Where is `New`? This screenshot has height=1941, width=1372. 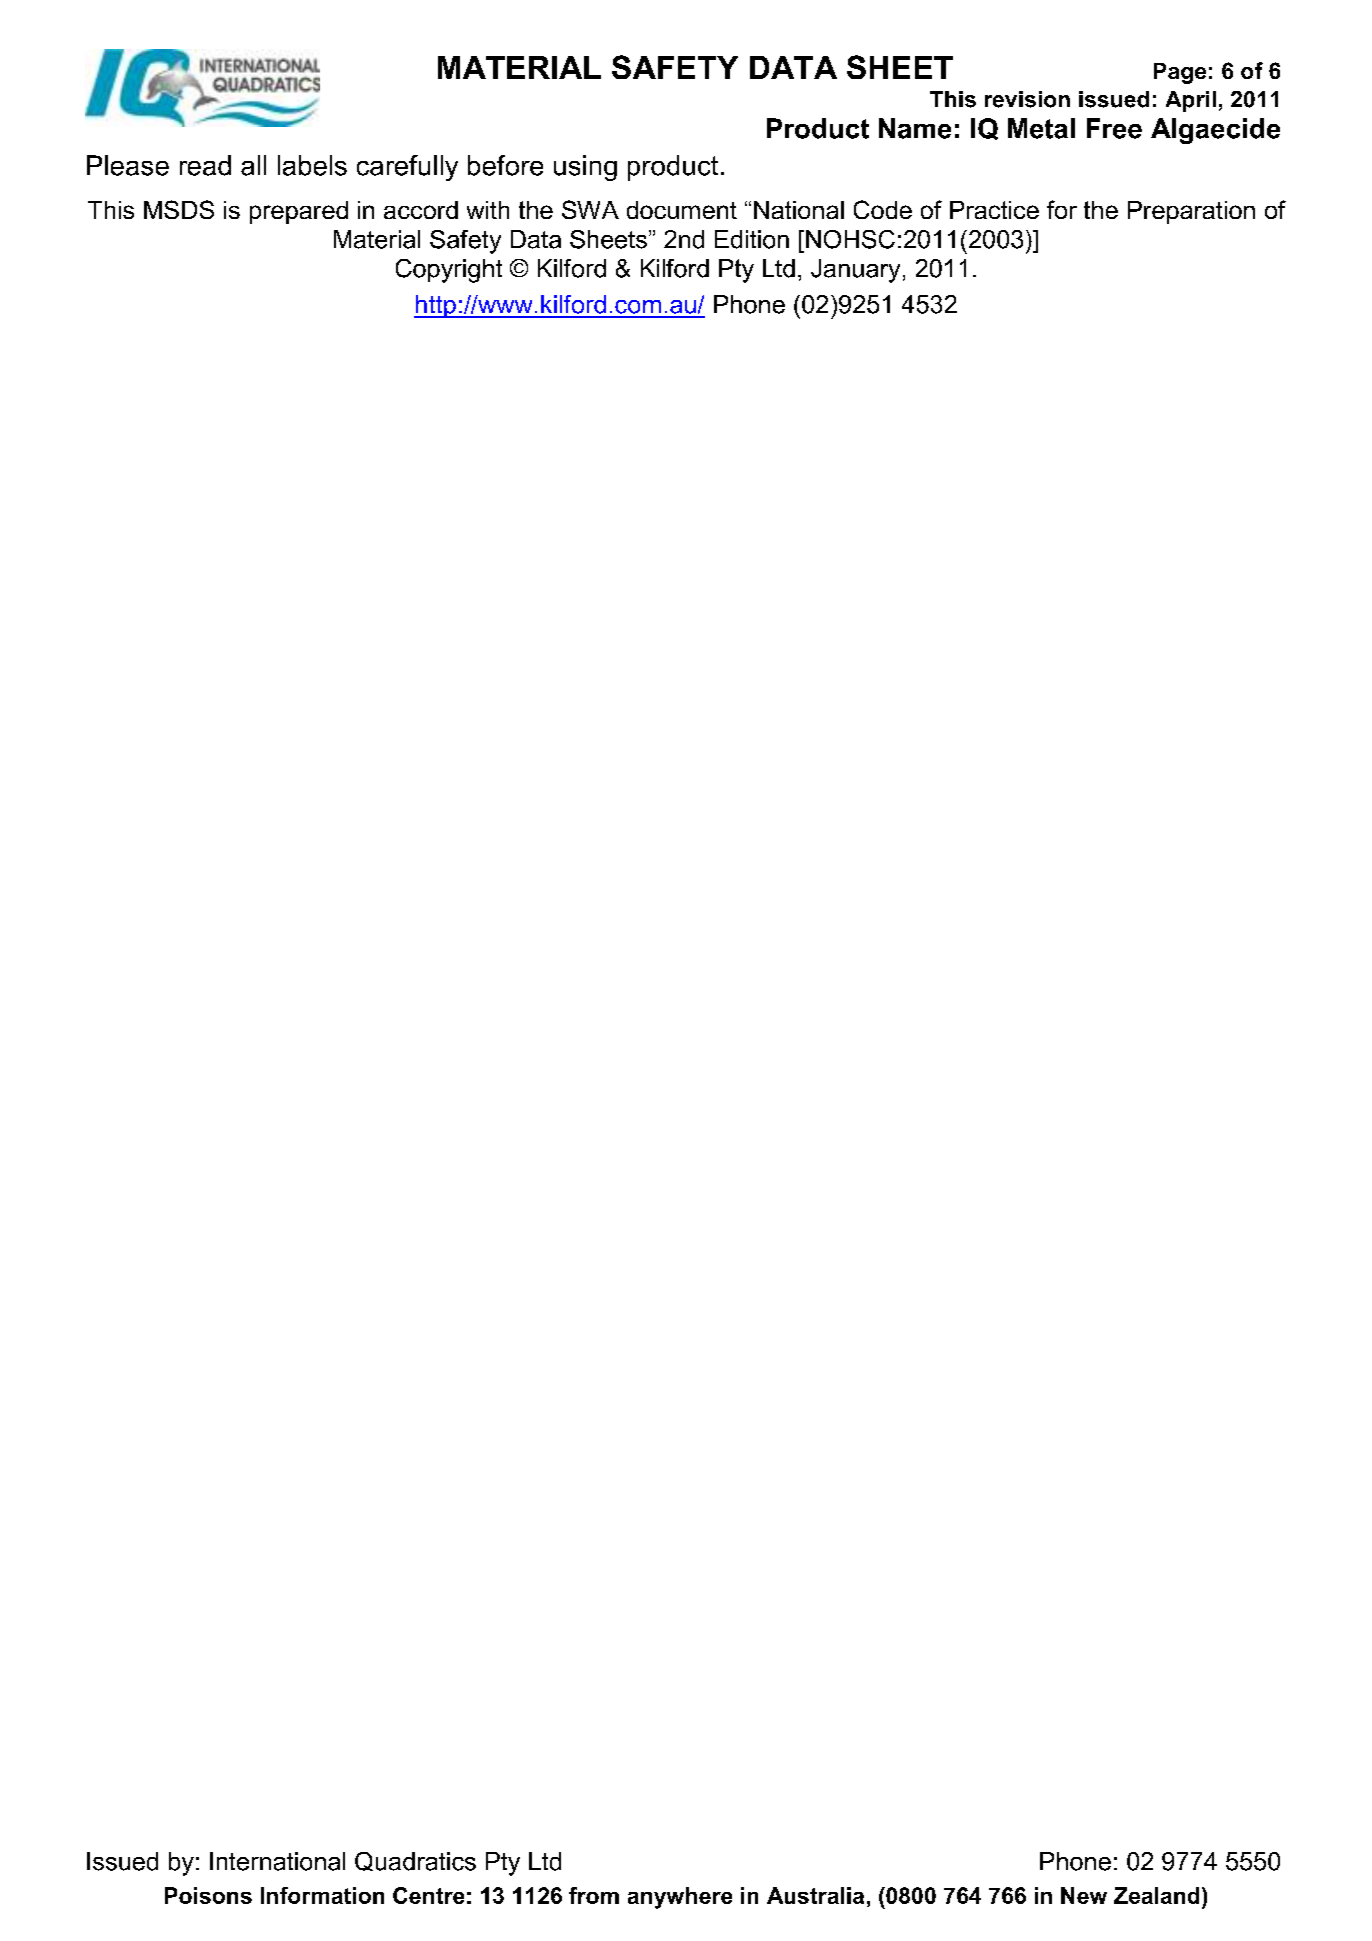 New is located at coordinates (1084, 1895).
